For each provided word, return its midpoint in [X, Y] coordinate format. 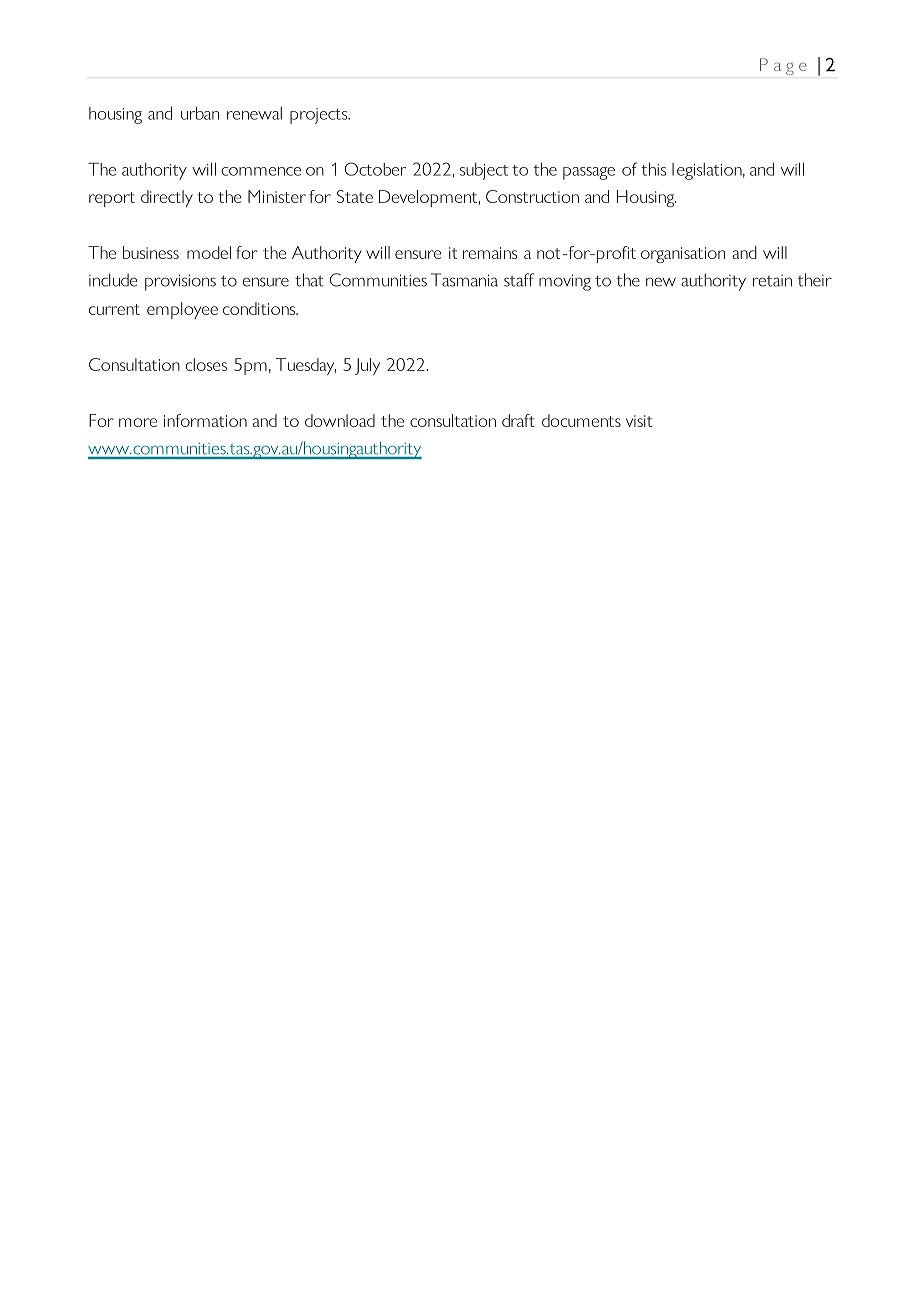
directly [167, 198]
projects [320, 116]
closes [206, 364]
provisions [180, 282]
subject [484, 171]
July [367, 366]
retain [772, 281]
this [653, 169]
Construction [532, 196]
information [205, 420]
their [815, 280]
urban [200, 113]
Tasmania [464, 280]
